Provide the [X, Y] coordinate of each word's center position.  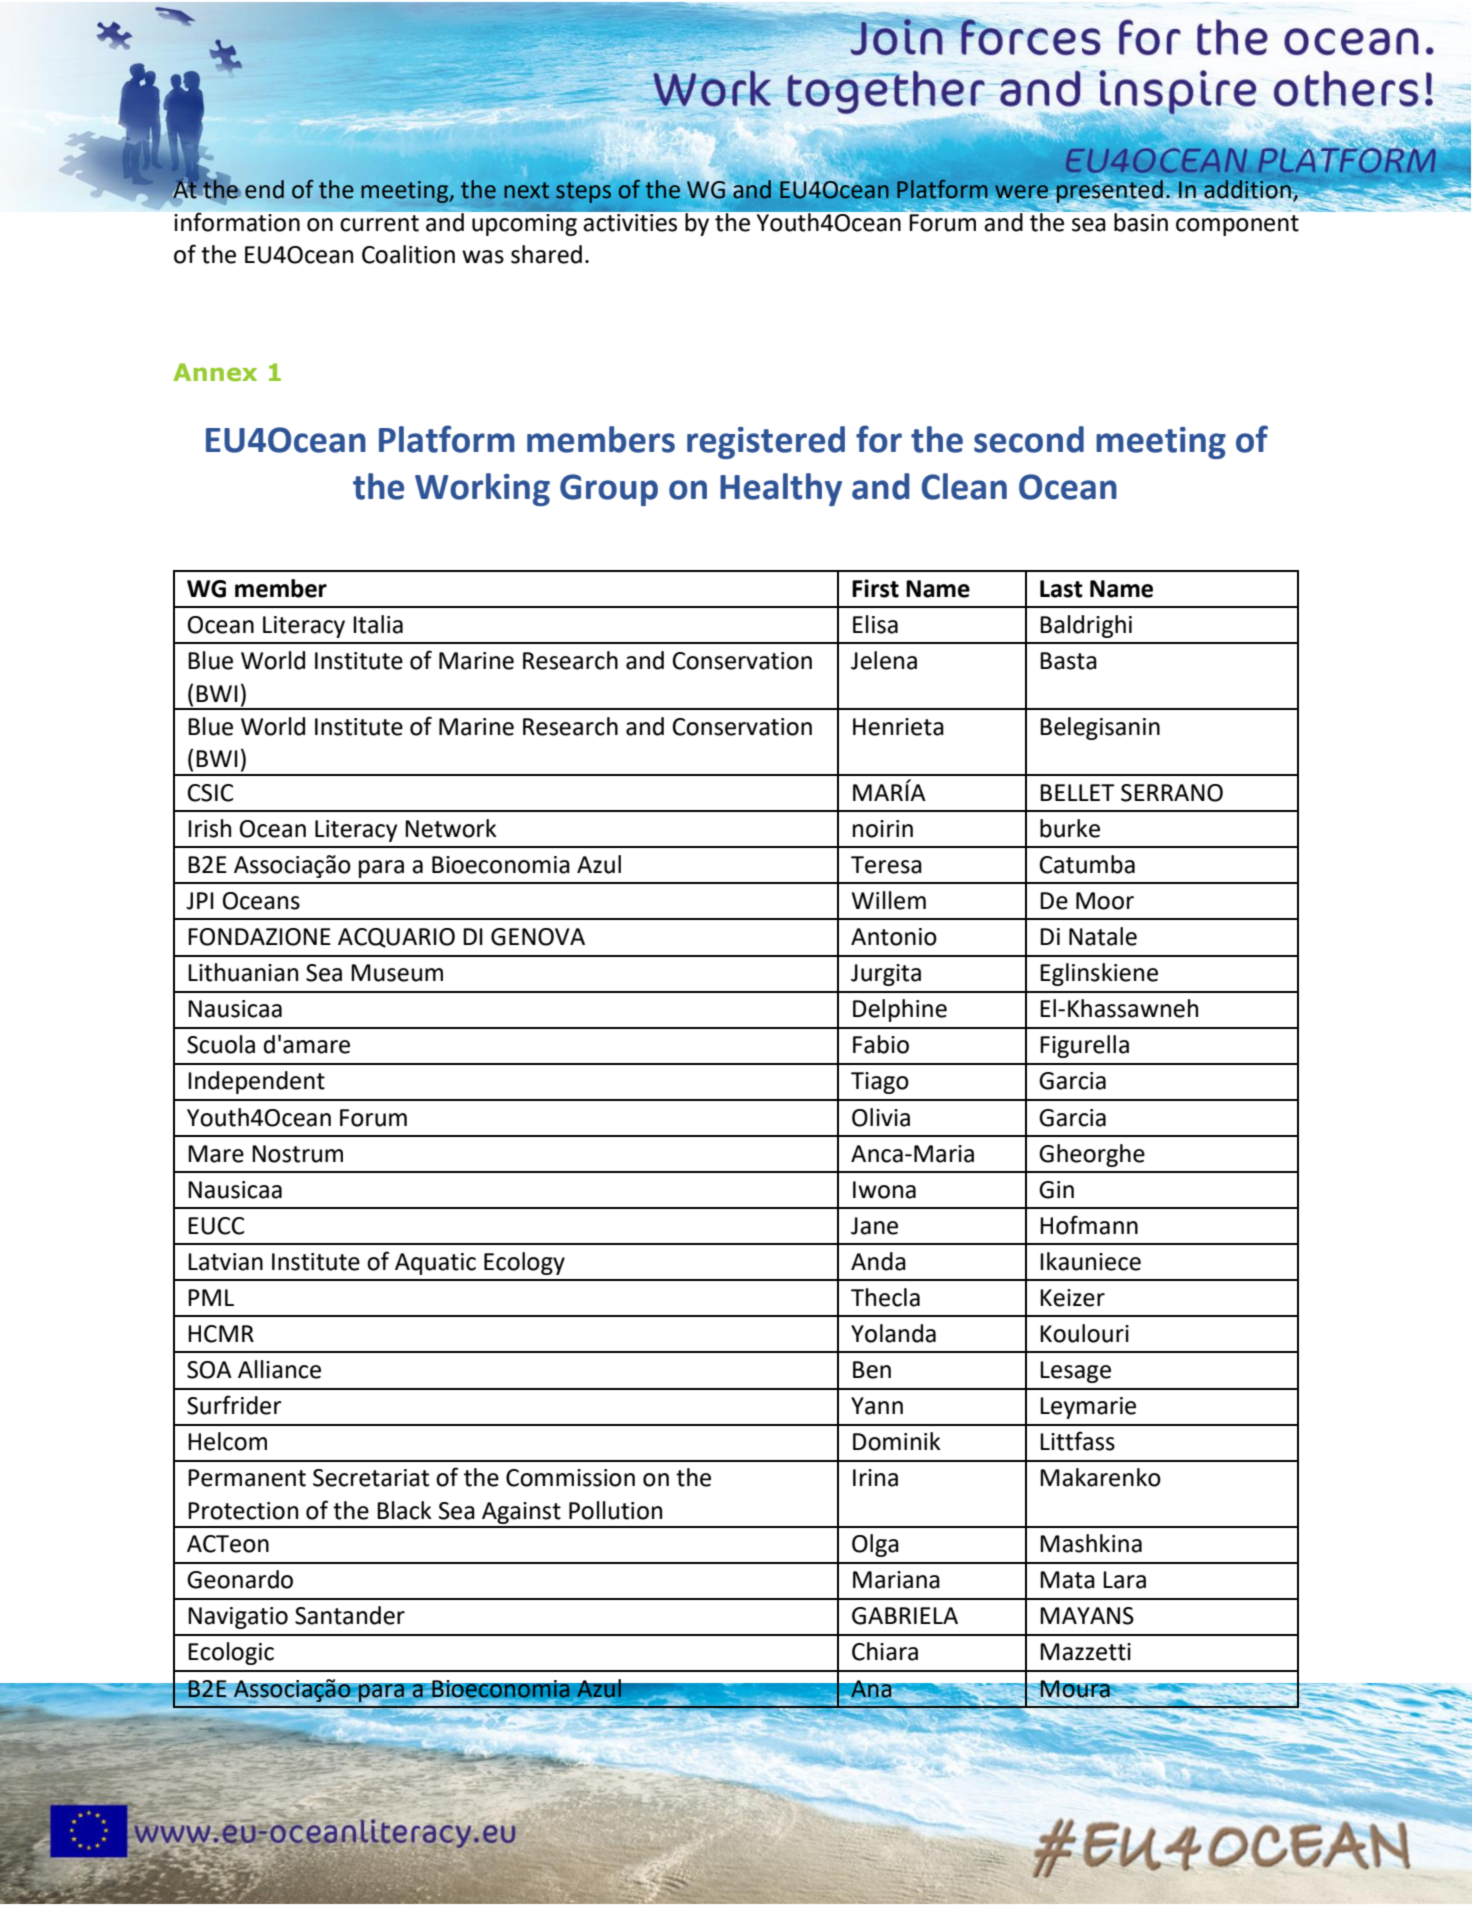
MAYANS [1087, 1616]
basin [1141, 221]
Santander [350, 1615]
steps [583, 192]
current [379, 223]
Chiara [885, 1651]
